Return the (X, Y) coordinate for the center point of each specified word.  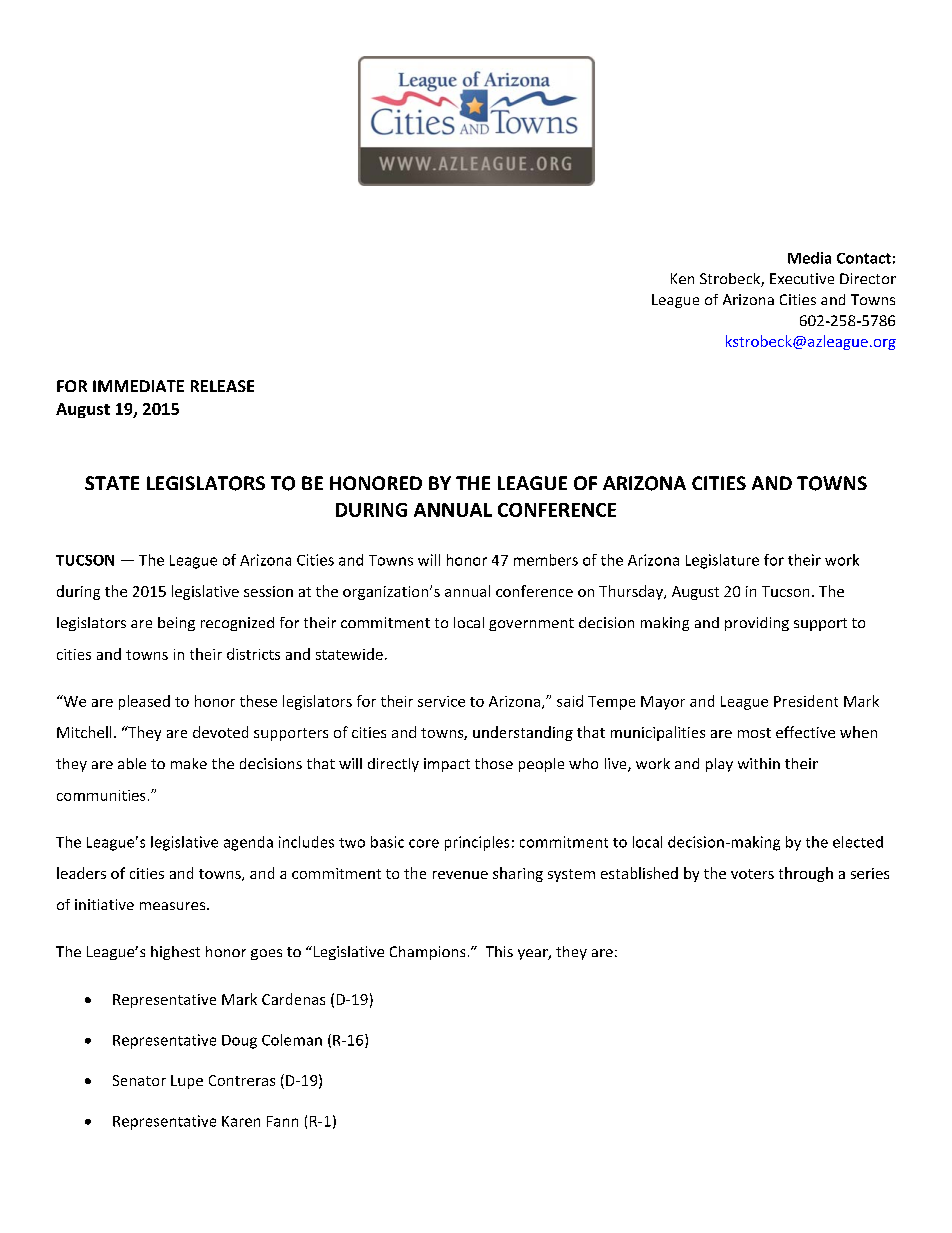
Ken (682, 278)
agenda (248, 843)
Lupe (187, 1082)
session (268, 591)
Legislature (722, 561)
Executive (802, 278)
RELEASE (222, 386)
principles (477, 843)
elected (858, 842)
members (546, 560)
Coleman (292, 1040)
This (499, 951)
